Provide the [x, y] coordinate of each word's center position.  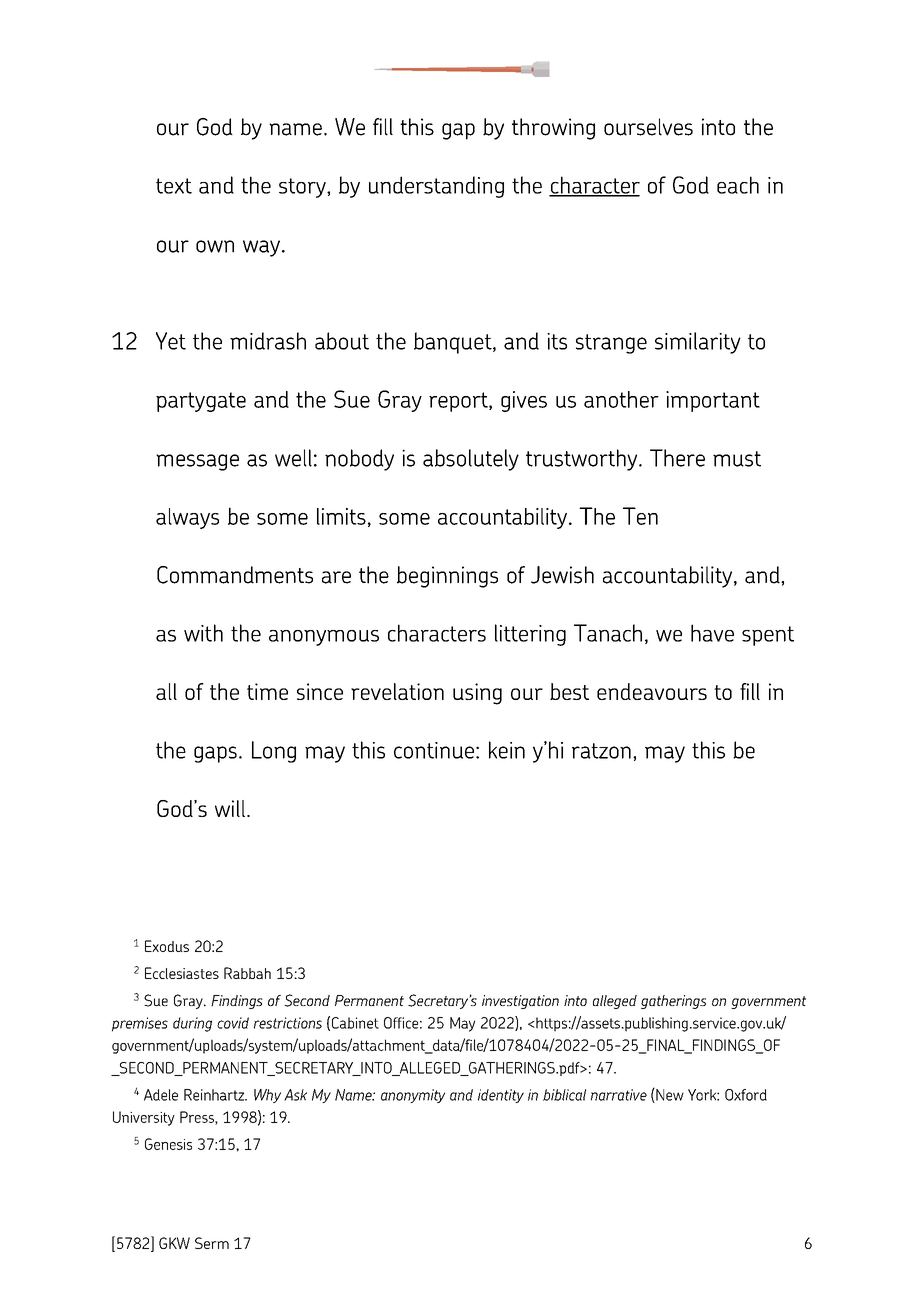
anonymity [413, 1096]
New [669, 1095]
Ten [640, 516]
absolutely [471, 460]
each [738, 185]
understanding [436, 187]
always [187, 518]
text [174, 186]
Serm [212, 1243]
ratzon [601, 751]
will [230, 808]
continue [434, 750]
